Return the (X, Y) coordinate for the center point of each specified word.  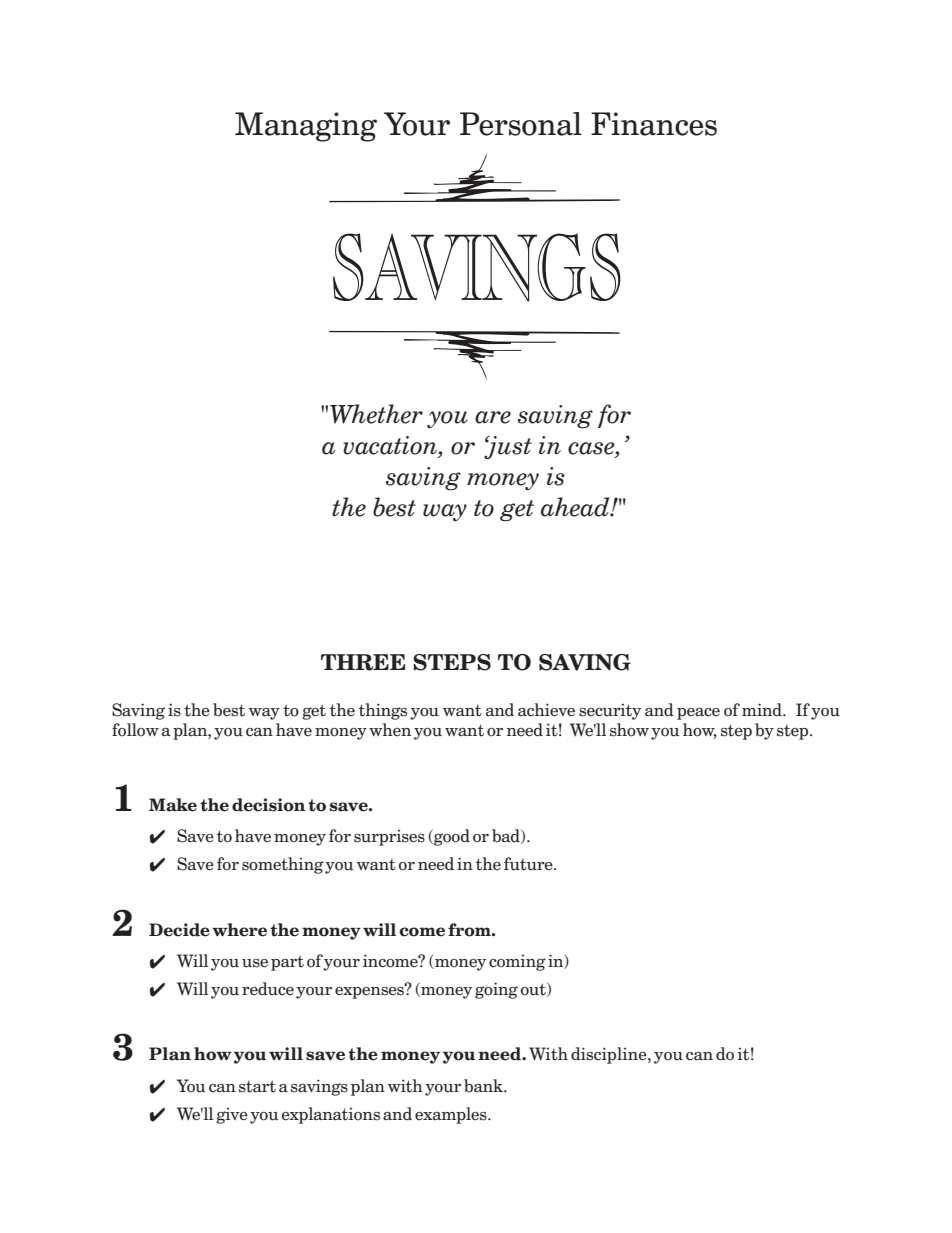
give (232, 1116)
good (451, 837)
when (390, 730)
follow (135, 730)
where (239, 930)
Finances (654, 124)
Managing (306, 127)
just (508, 447)
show (629, 730)
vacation (391, 446)
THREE (363, 662)
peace (698, 714)
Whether (376, 414)
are (493, 417)
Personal (521, 124)
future (529, 864)
